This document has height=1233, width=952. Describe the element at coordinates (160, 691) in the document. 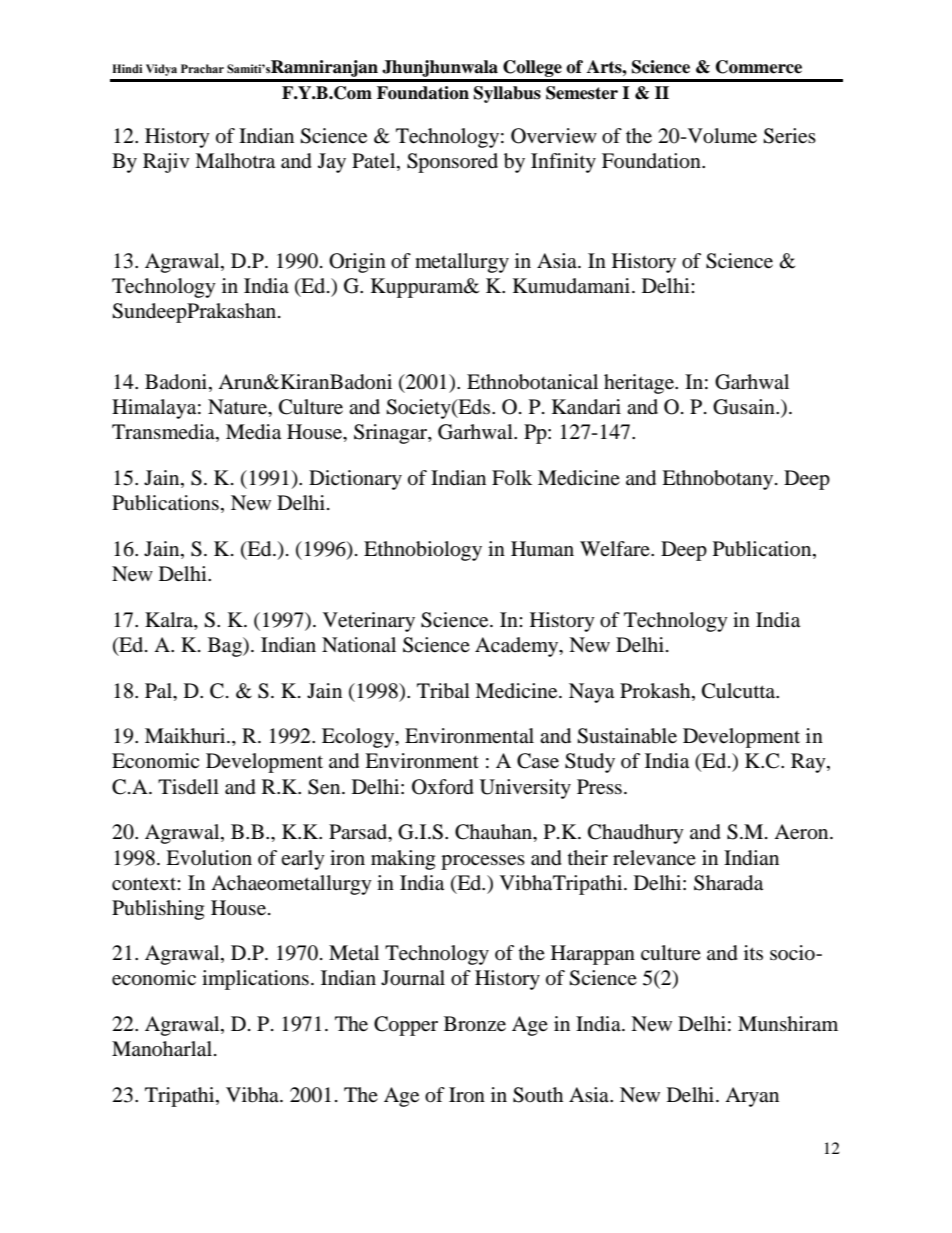

I see `Pal` at that location.
